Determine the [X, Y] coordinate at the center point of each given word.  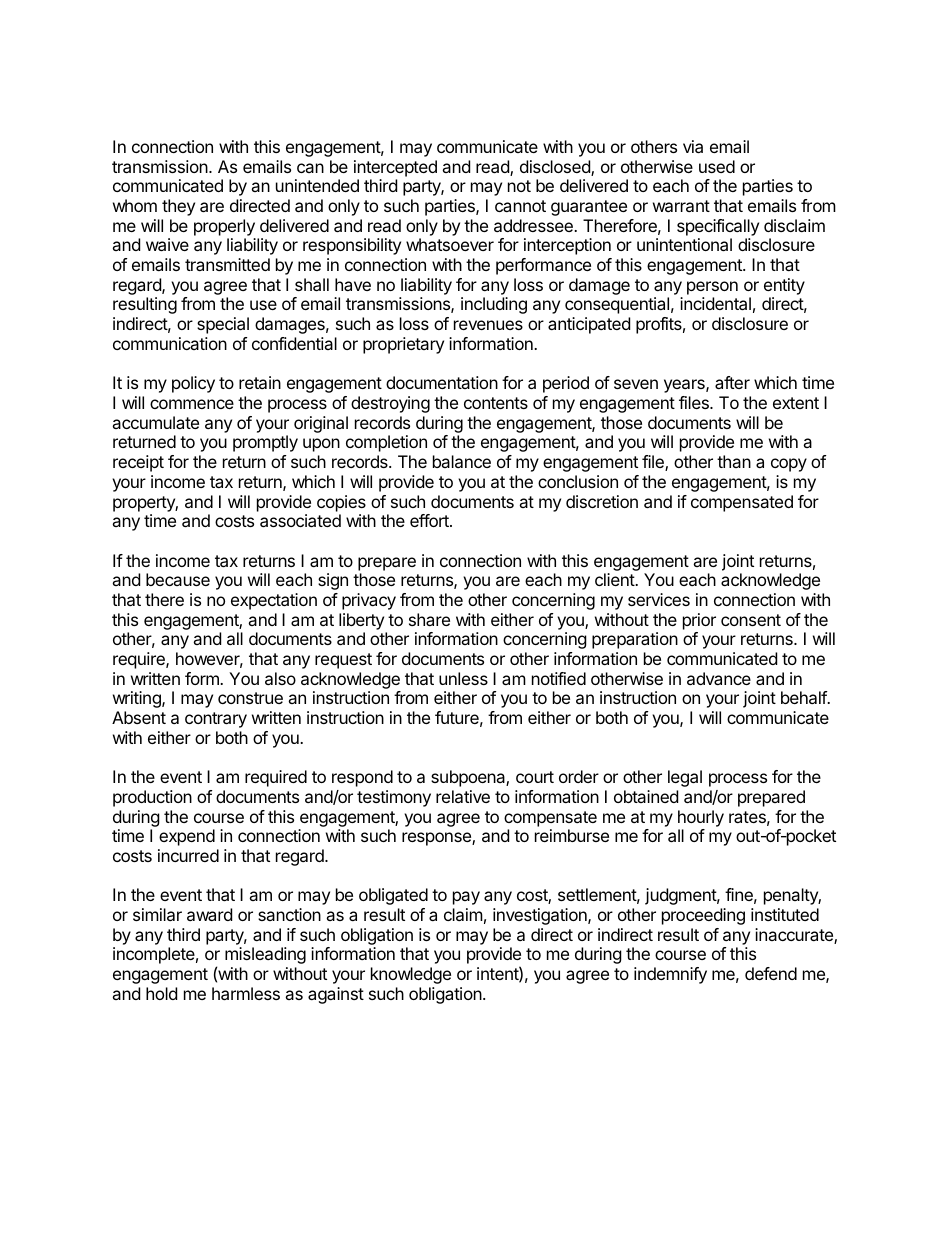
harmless [246, 993]
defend [771, 973]
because [178, 579]
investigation [541, 916]
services [659, 599]
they [178, 207]
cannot [520, 206]
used [717, 166]
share [429, 619]
